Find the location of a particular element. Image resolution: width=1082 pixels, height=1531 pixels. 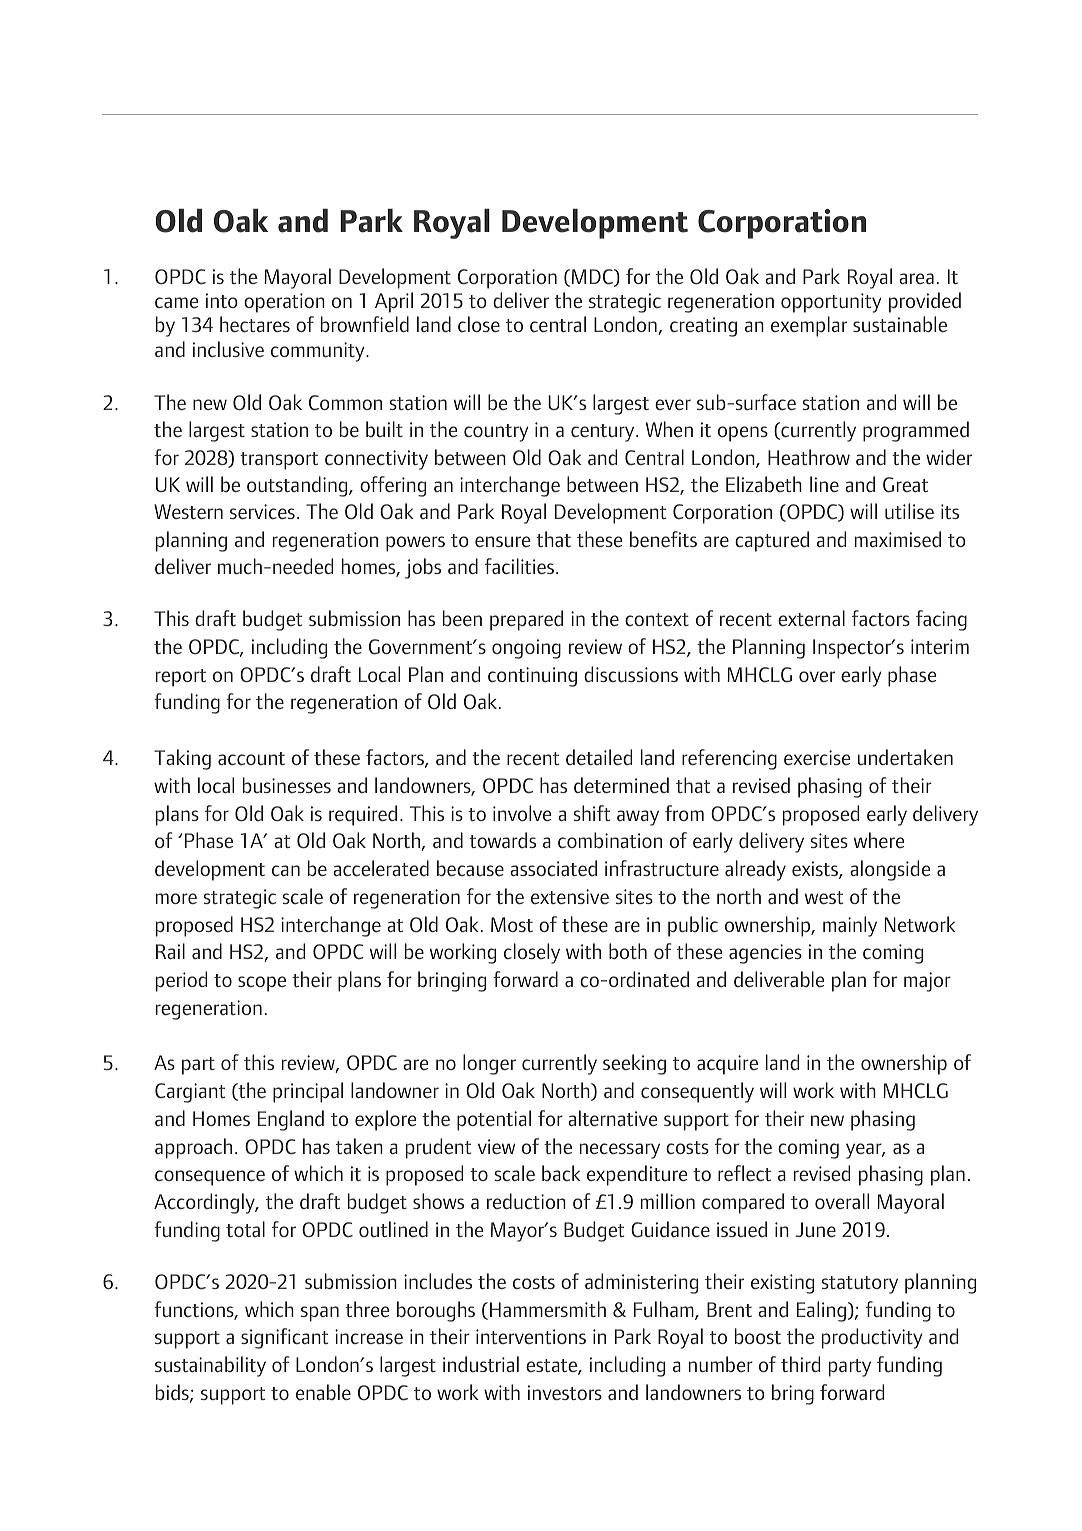

alternative is located at coordinates (613, 1118).
